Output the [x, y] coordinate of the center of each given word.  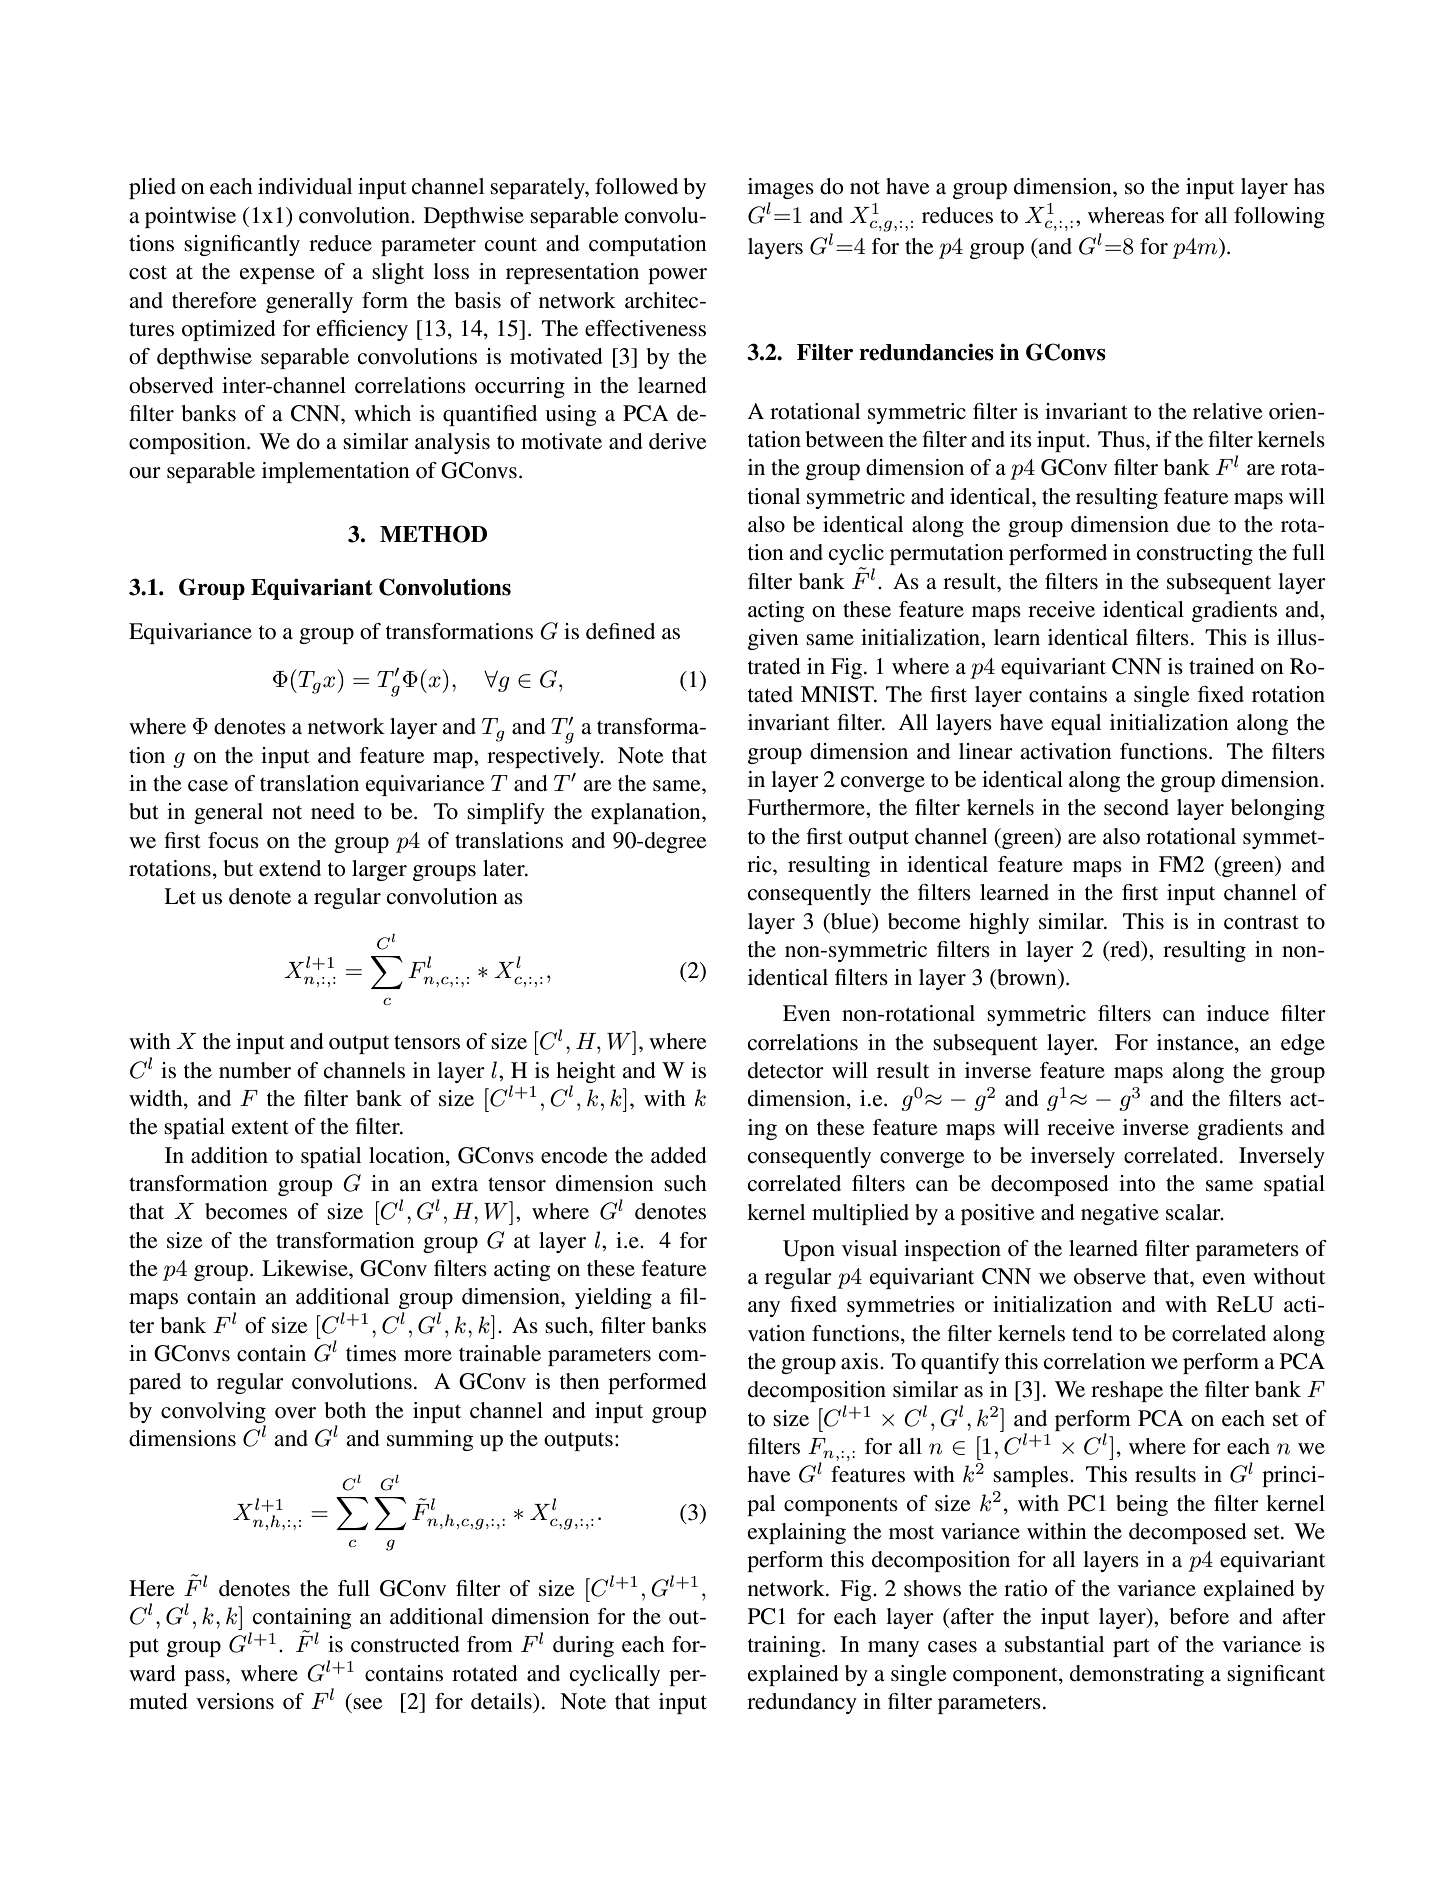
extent [260, 1127]
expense [277, 276]
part [1131, 1647]
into [1137, 1183]
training [785, 1646]
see [368, 1704]
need [333, 811]
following [1279, 217]
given [773, 639]
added [679, 1155]
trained [1221, 666]
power [677, 276]
